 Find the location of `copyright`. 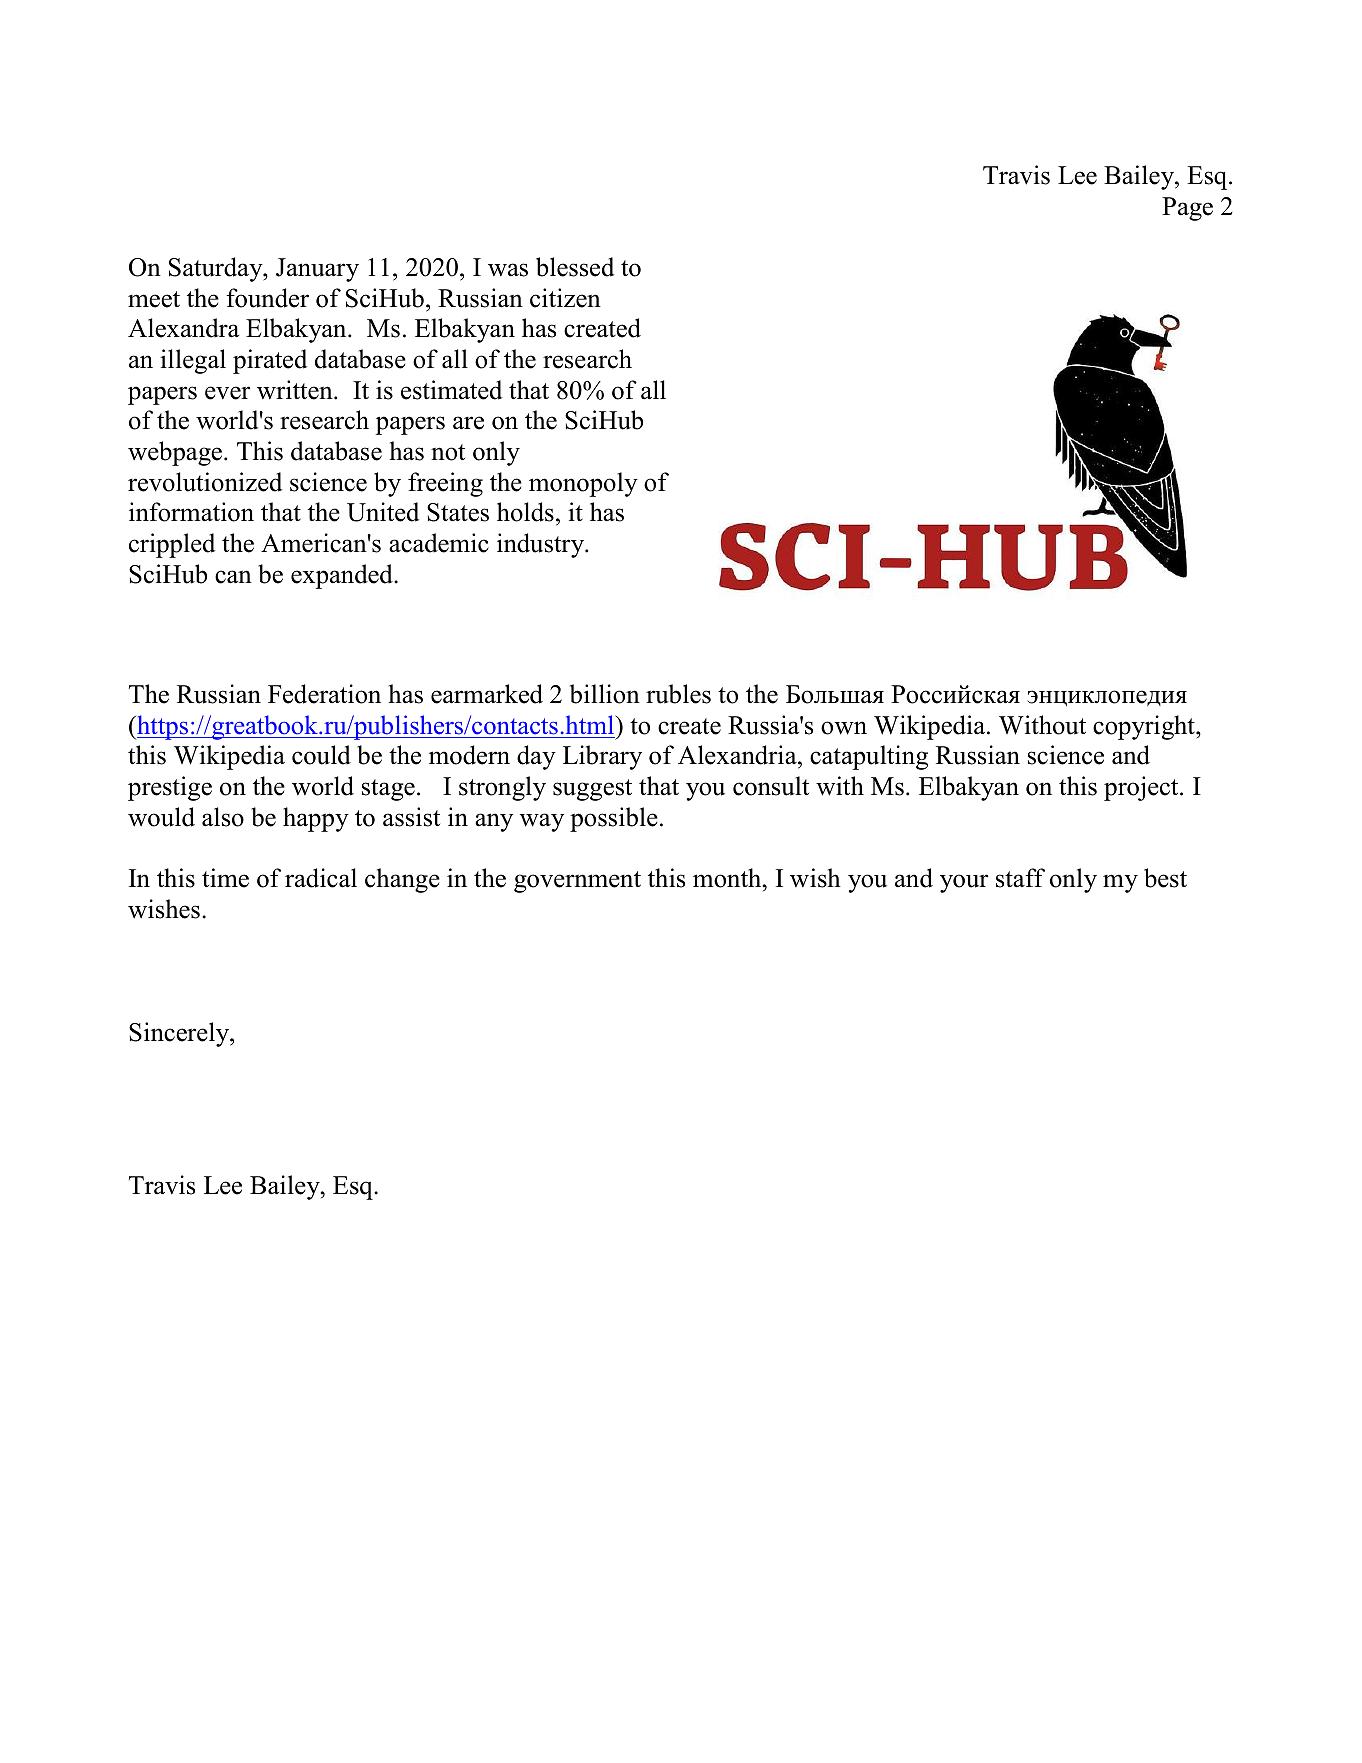

copyright is located at coordinates (1145, 727).
